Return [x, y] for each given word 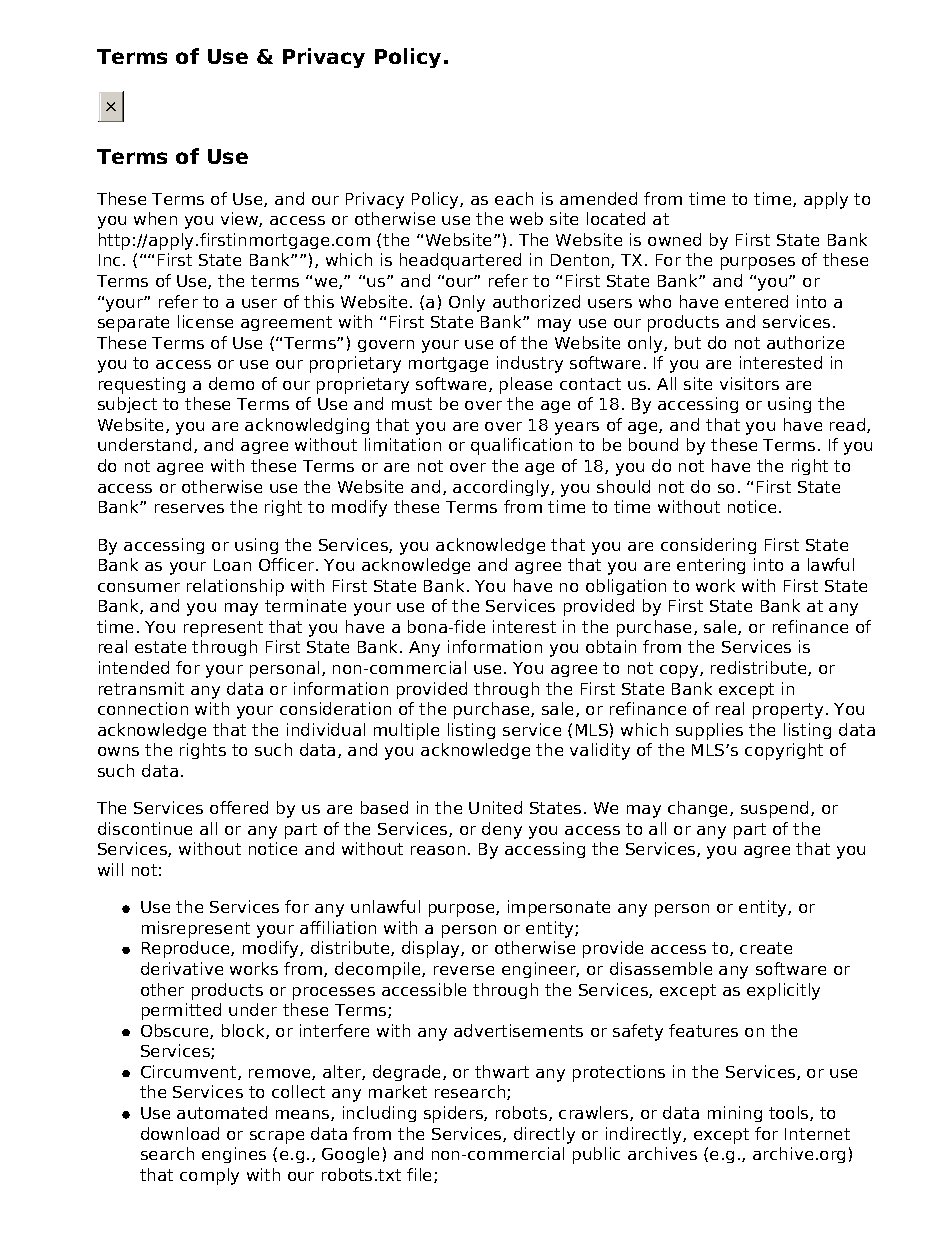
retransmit [141, 688]
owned [674, 239]
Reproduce [187, 949]
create [766, 948]
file [421, 1175]
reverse [464, 970]
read [849, 425]
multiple [406, 731]
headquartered [460, 261]
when [155, 218]
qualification [521, 446]
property [788, 711]
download [180, 1133]
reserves [189, 508]
